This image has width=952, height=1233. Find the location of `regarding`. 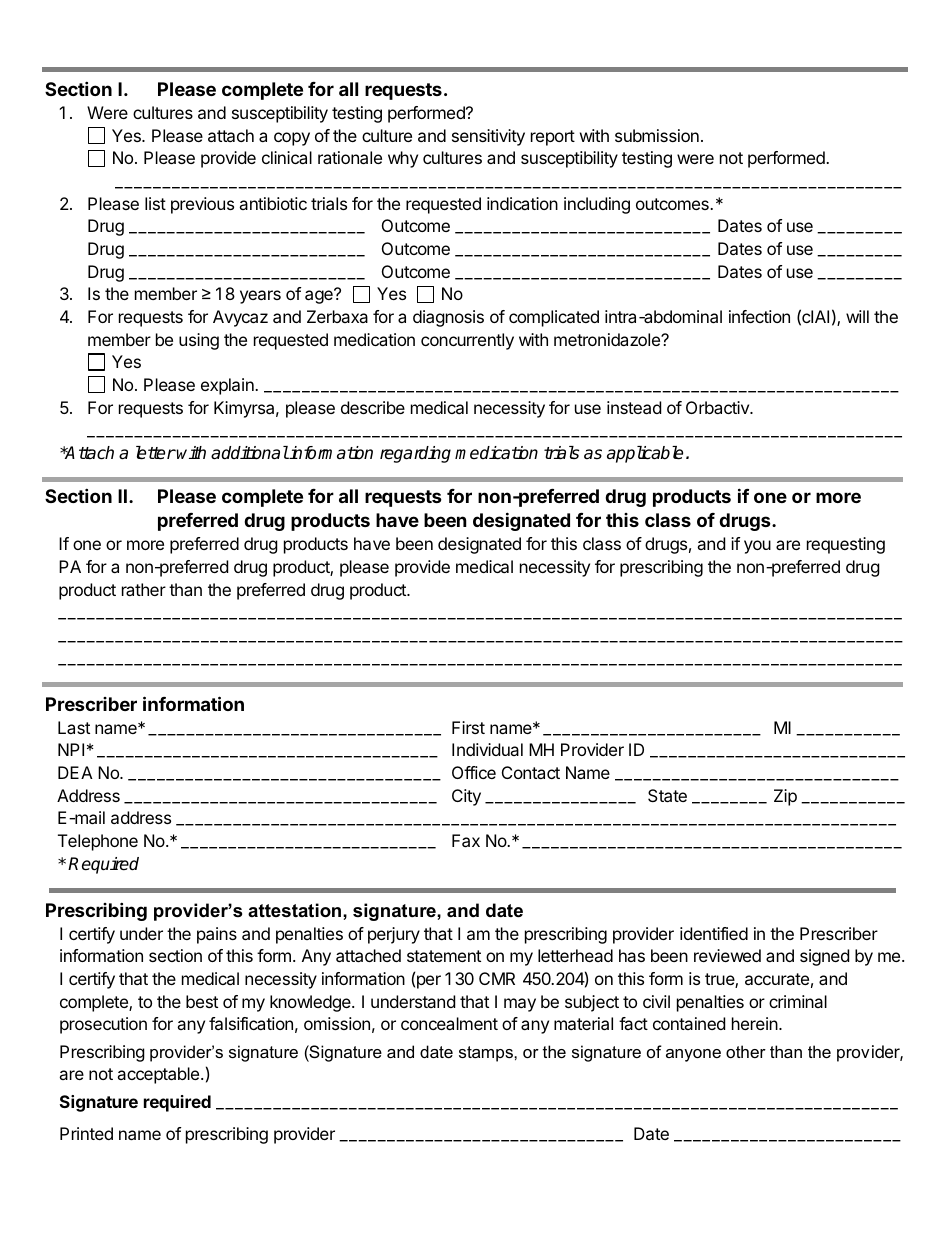

regarding is located at coordinates (415, 454).
